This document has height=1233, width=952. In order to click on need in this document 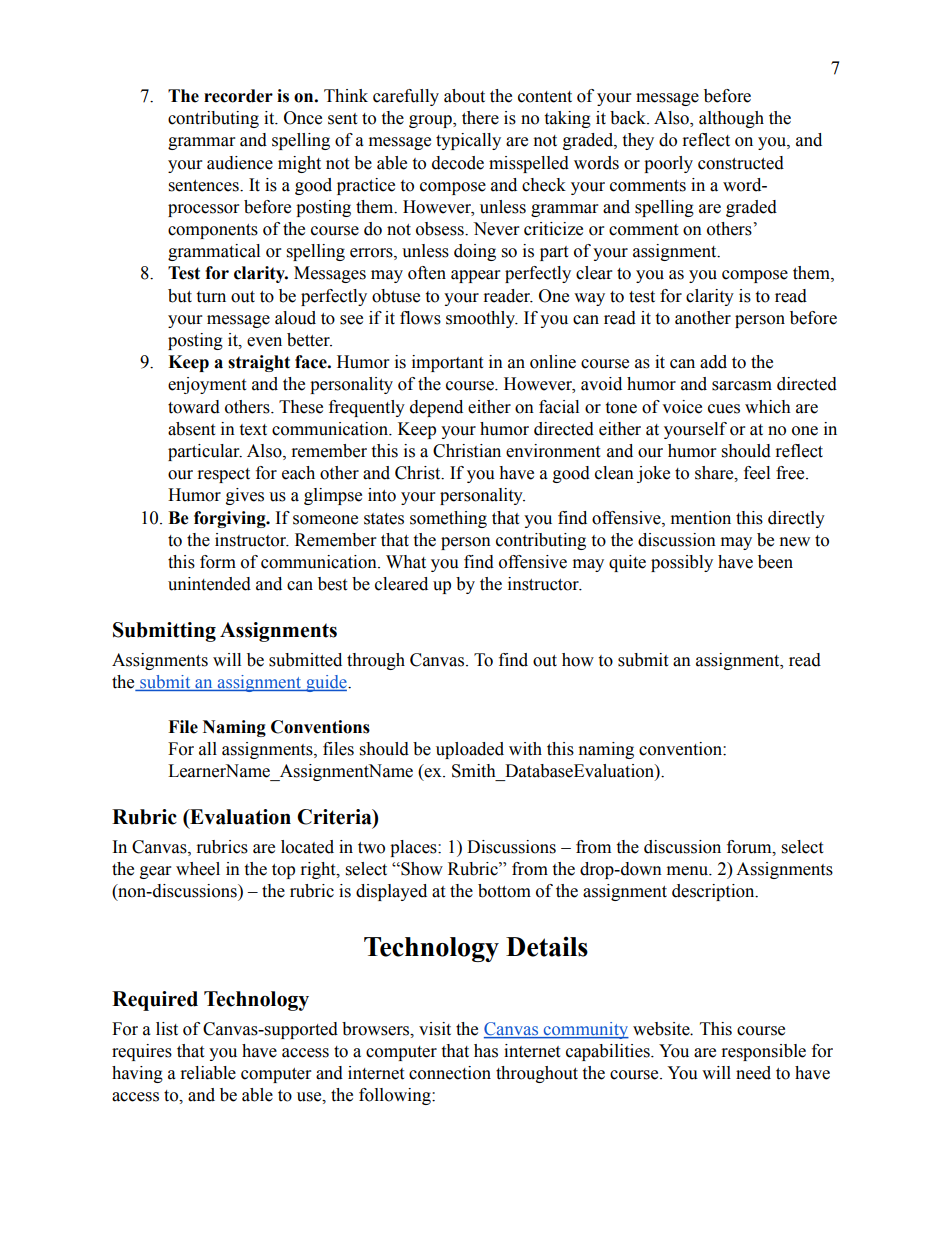, I will do `click(753, 1073)`.
